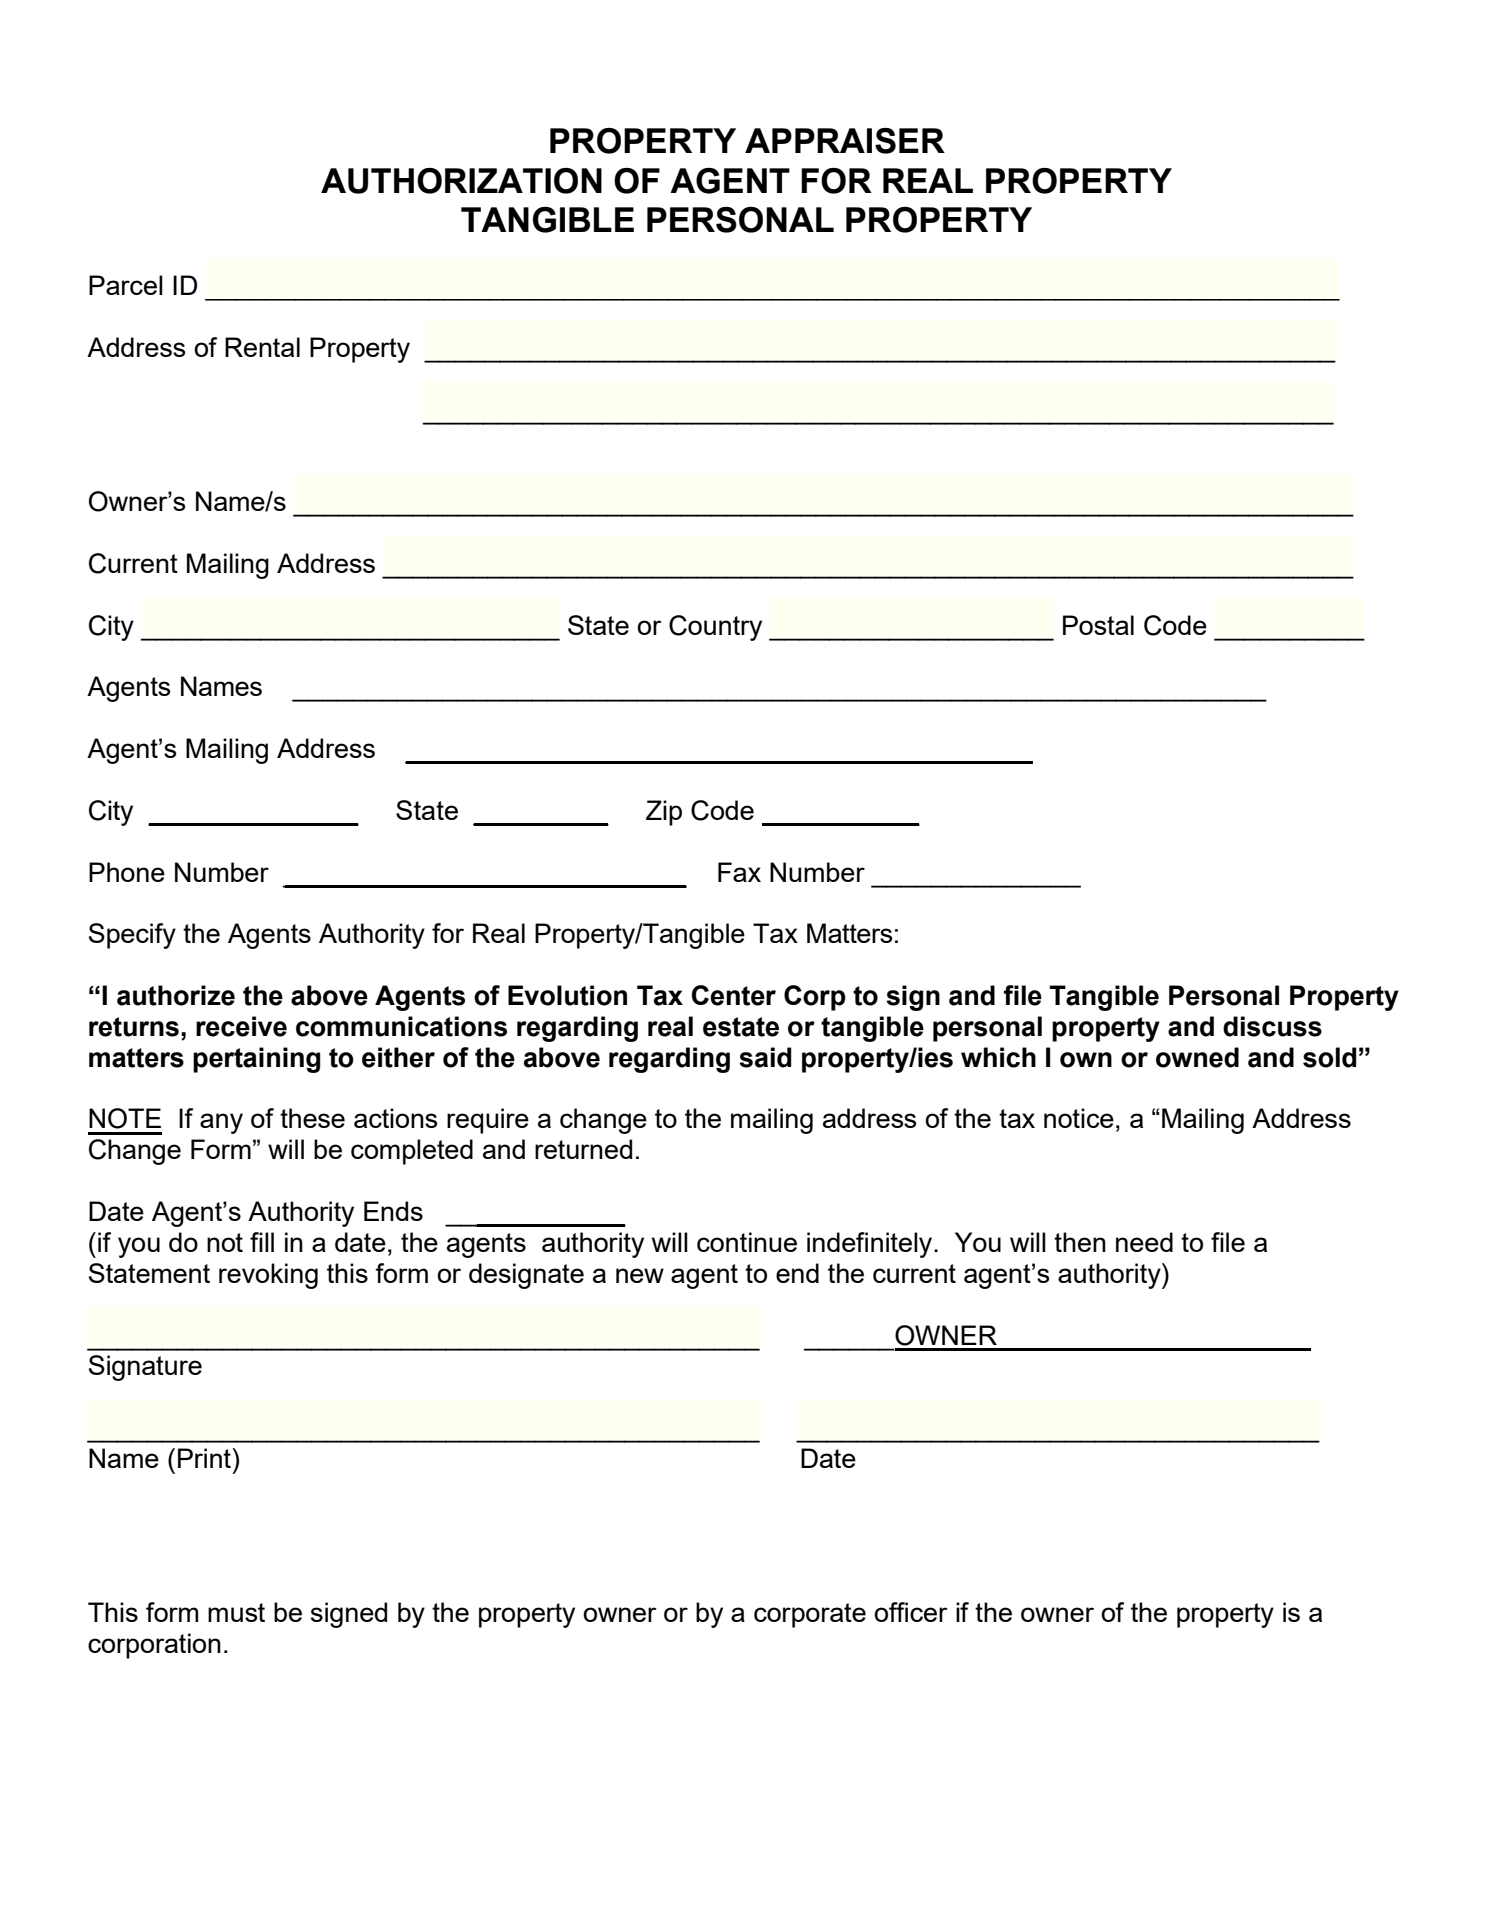 This page has height=1932, width=1493. Describe the element at coordinates (127, 872) in the page. I see `Phone` at that location.
